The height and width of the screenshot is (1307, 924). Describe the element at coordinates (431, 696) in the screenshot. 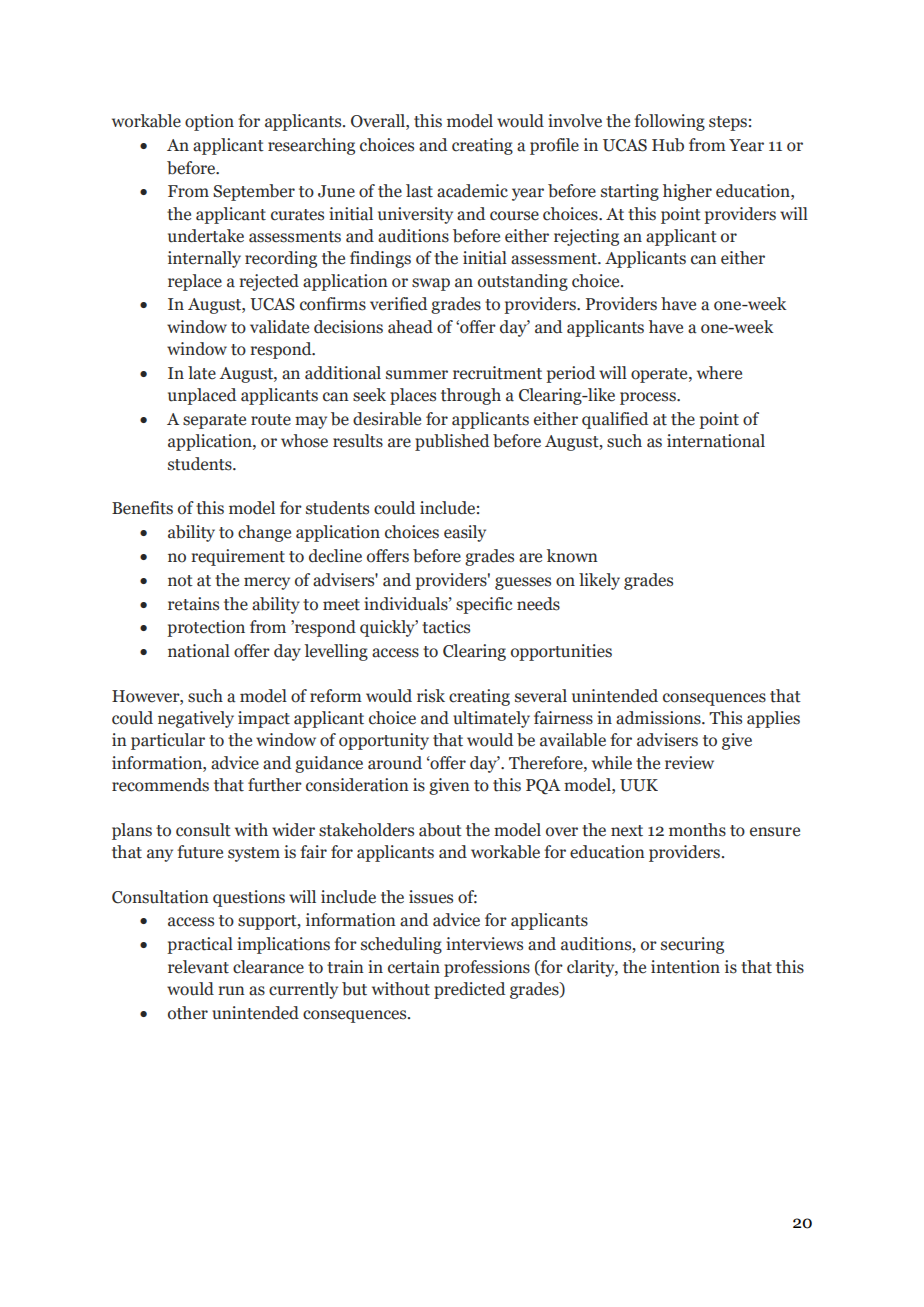

I see `risk` at that location.
